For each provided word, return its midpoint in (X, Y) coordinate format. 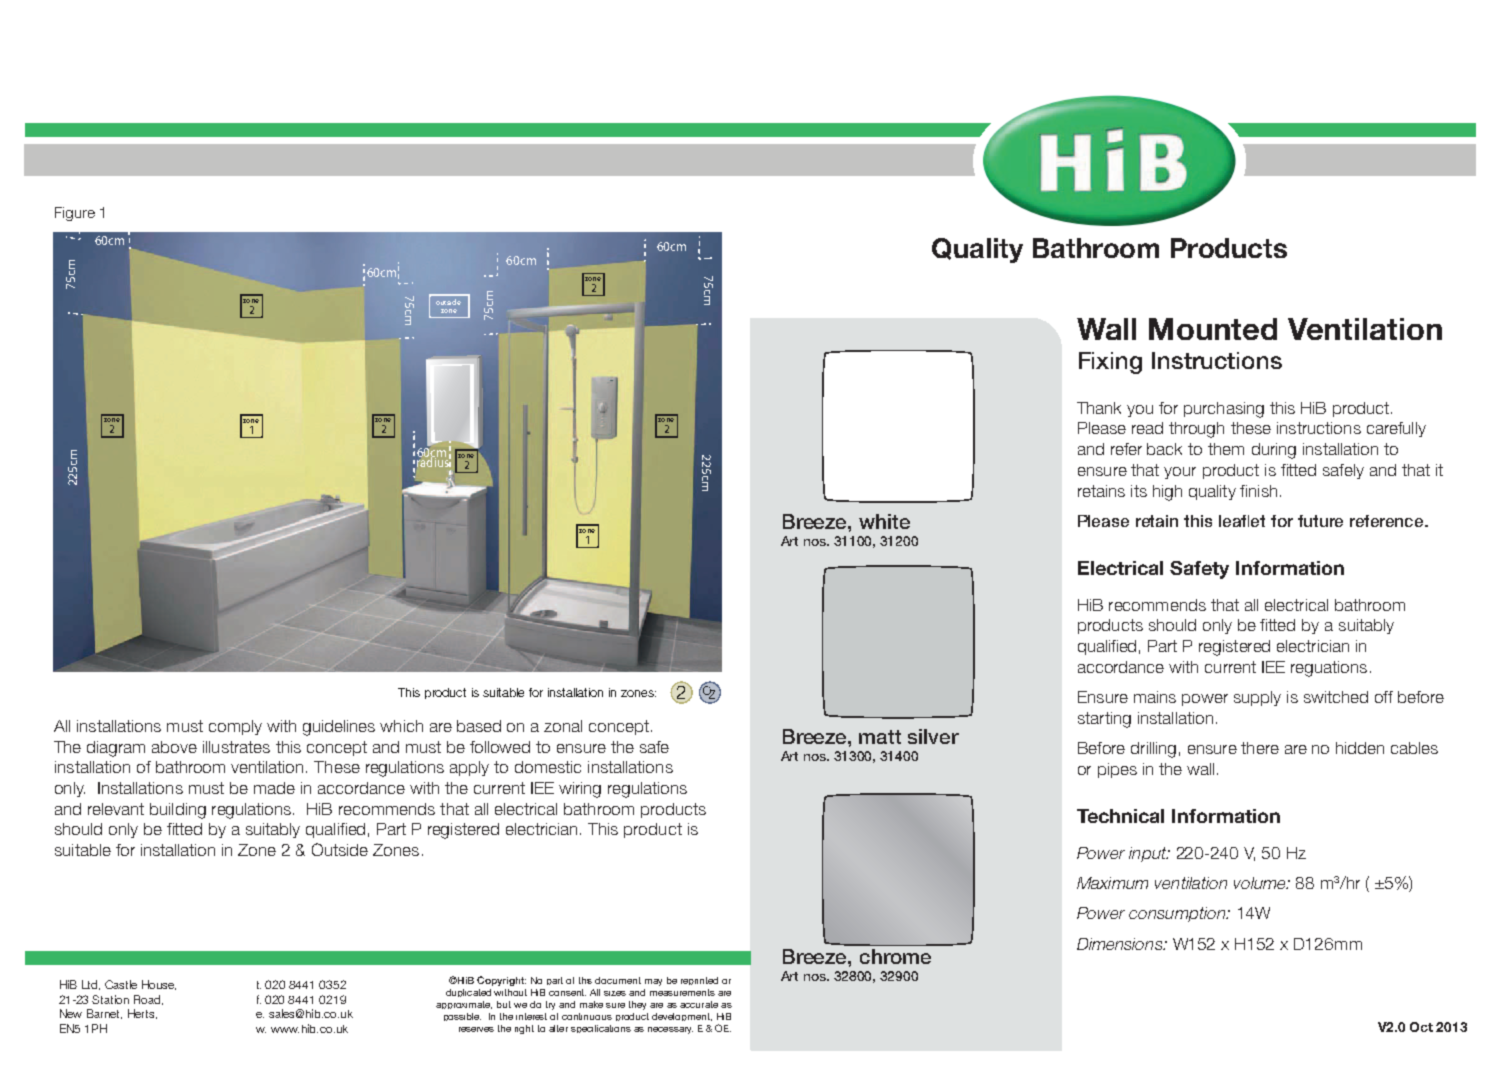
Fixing (1110, 363)
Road (148, 1000)
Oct (1421, 1027)
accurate (699, 1004)
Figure (75, 214)
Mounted (1213, 329)
